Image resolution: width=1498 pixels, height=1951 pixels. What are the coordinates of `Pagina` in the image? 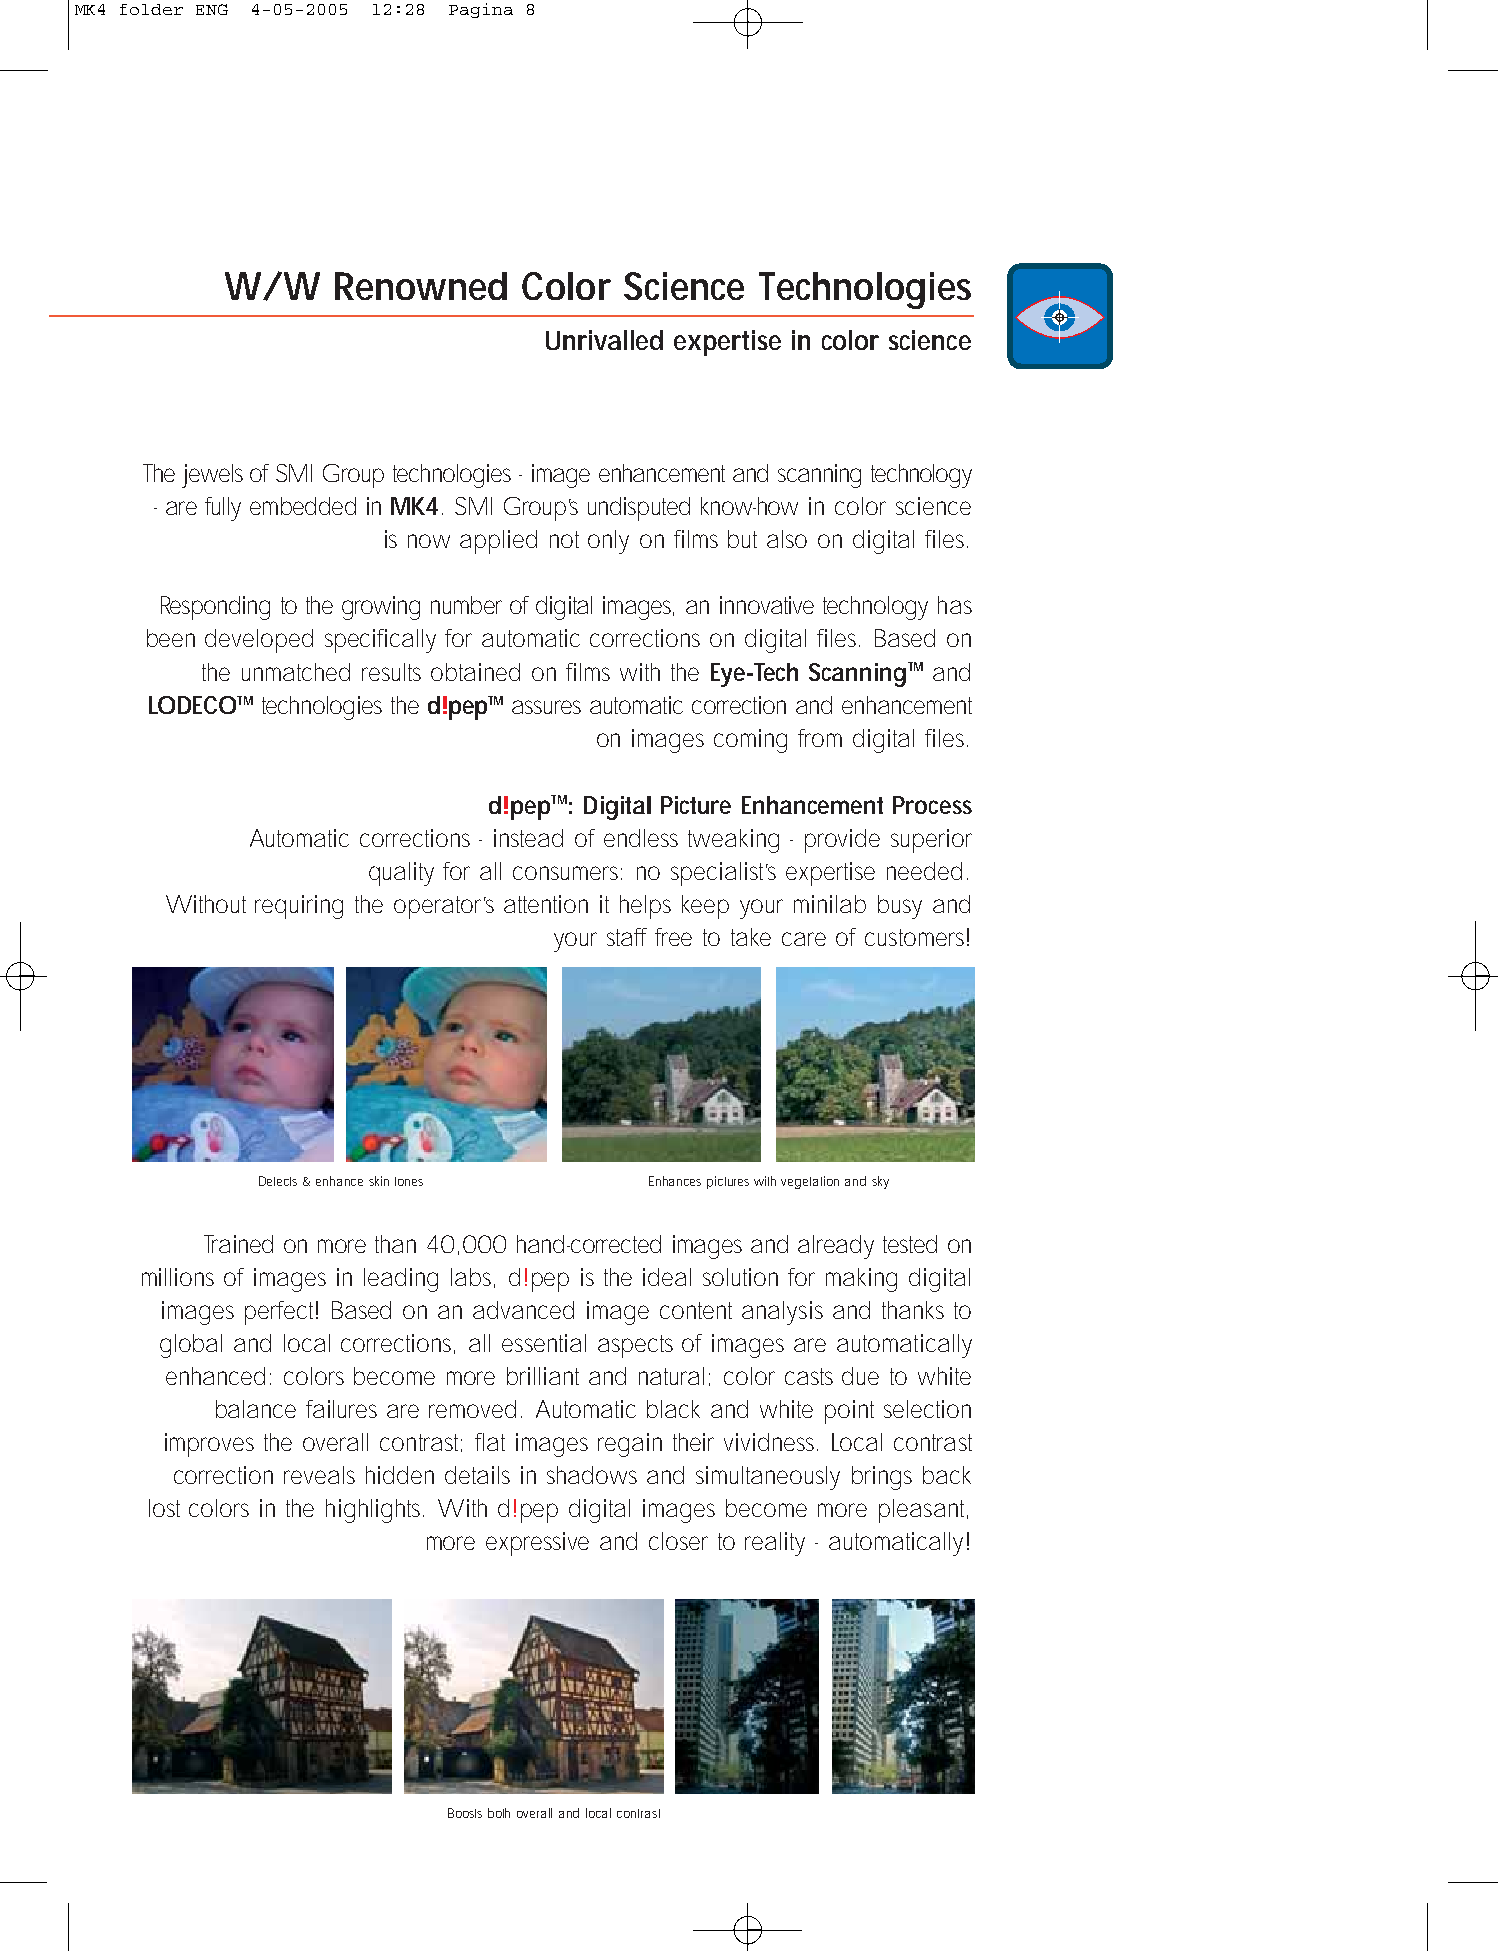 It's located at (481, 10).
